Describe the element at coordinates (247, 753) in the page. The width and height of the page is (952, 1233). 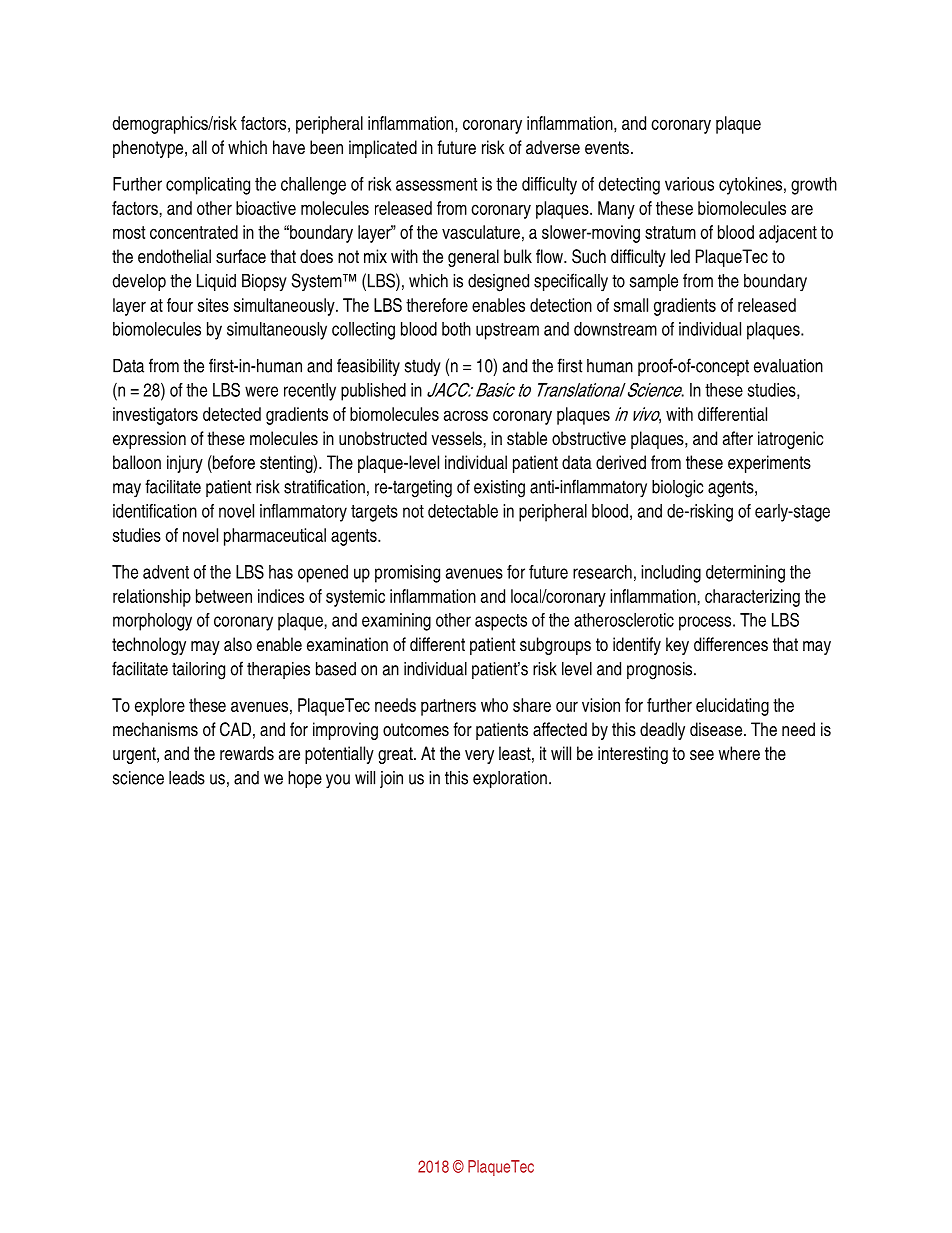
I see `rewards` at that location.
